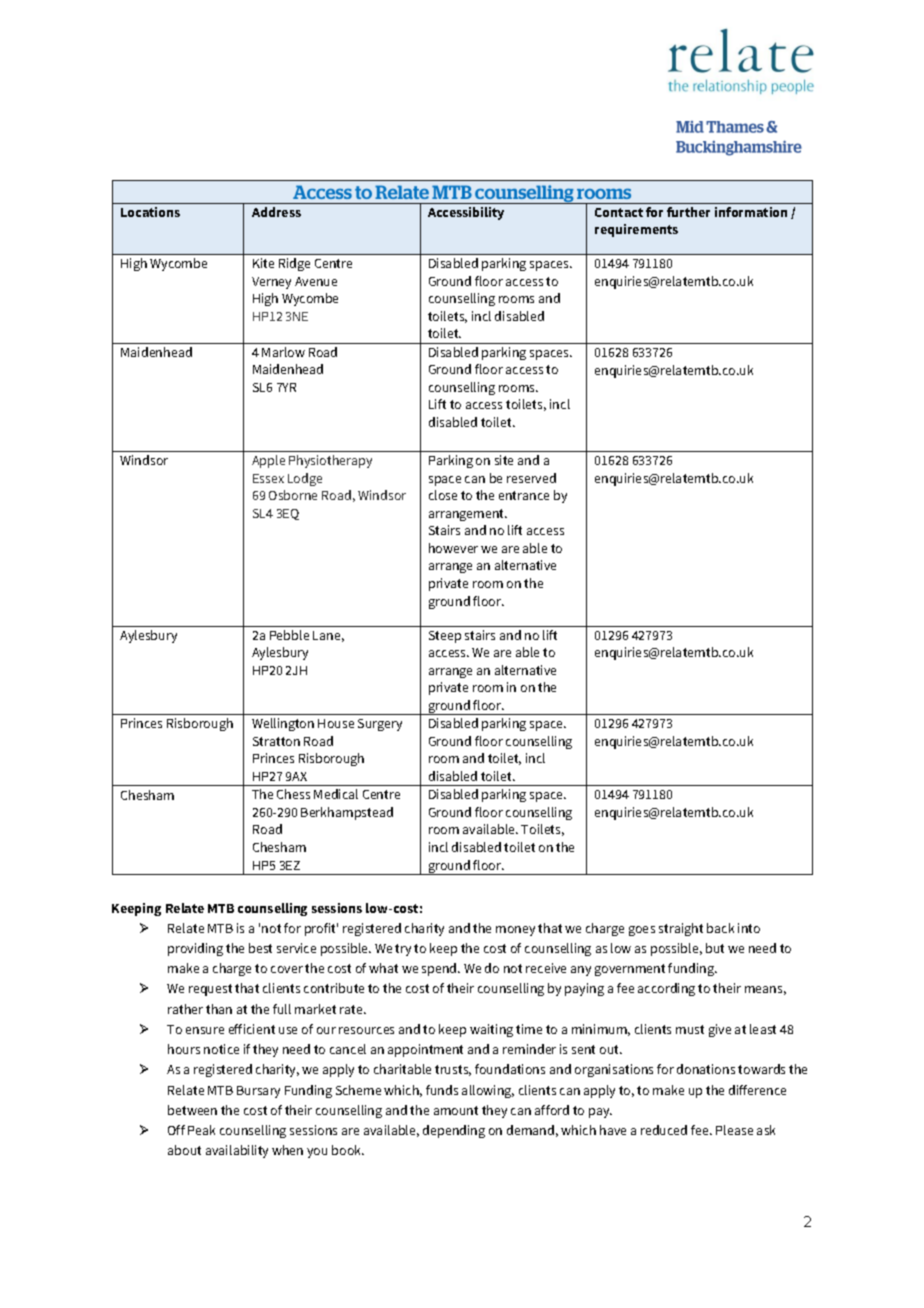  Describe the element at coordinates (263, 263) in the screenshot. I see `Kite` at that location.
